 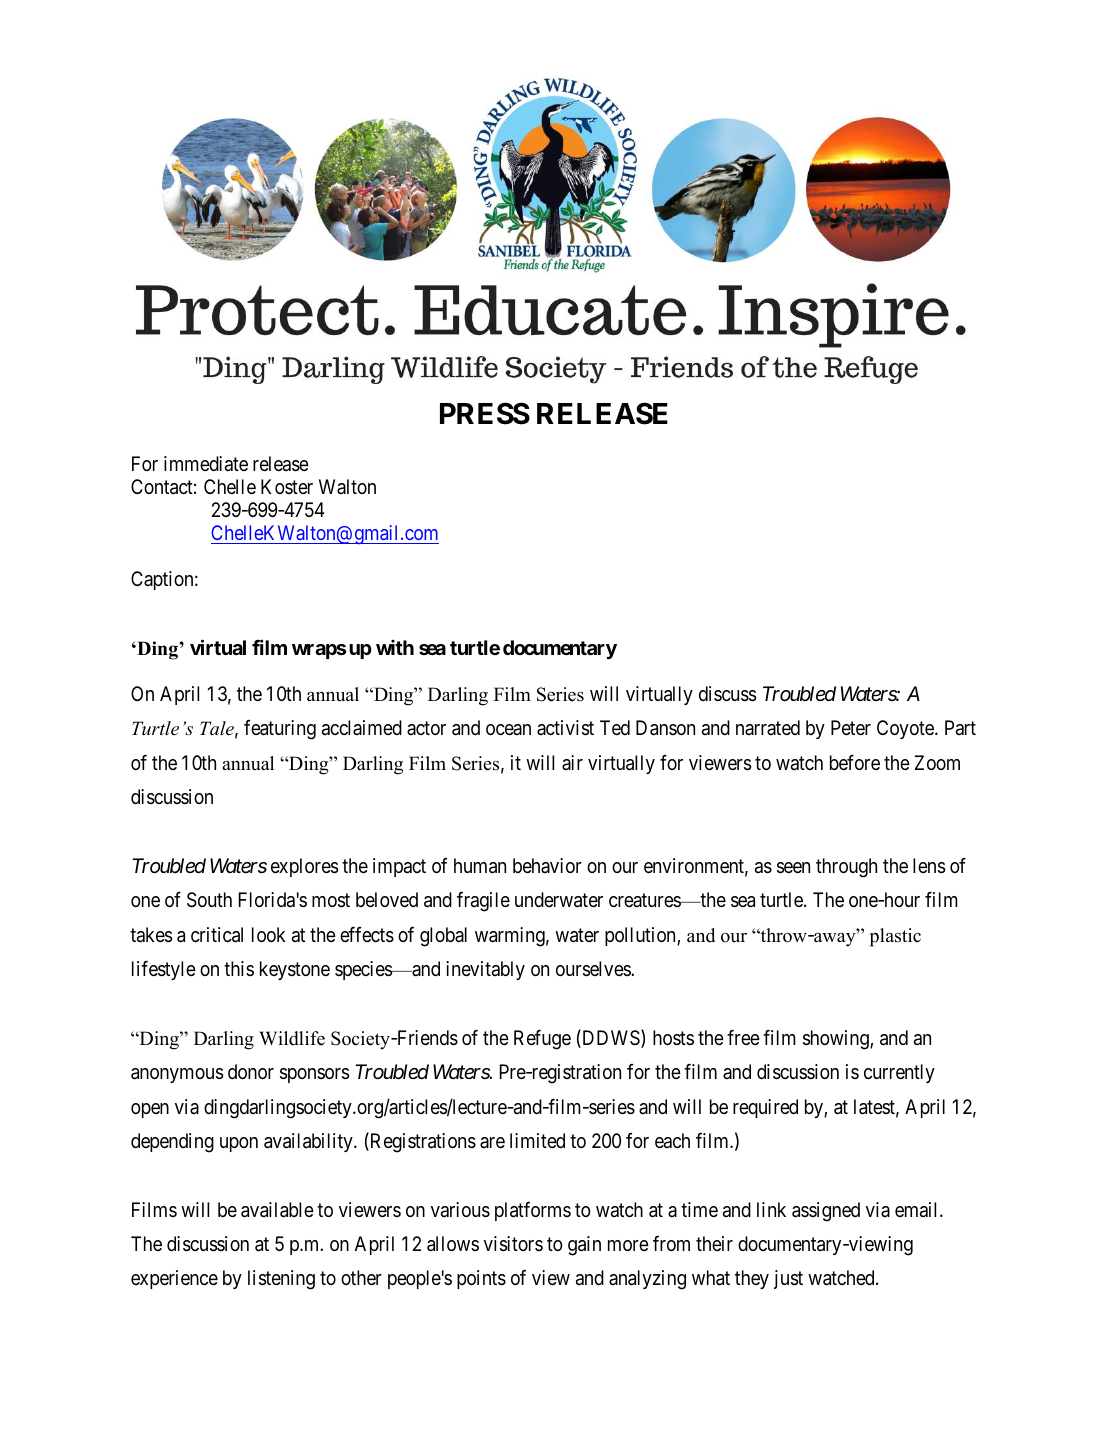 I want to click on Peter, so click(x=851, y=728).
